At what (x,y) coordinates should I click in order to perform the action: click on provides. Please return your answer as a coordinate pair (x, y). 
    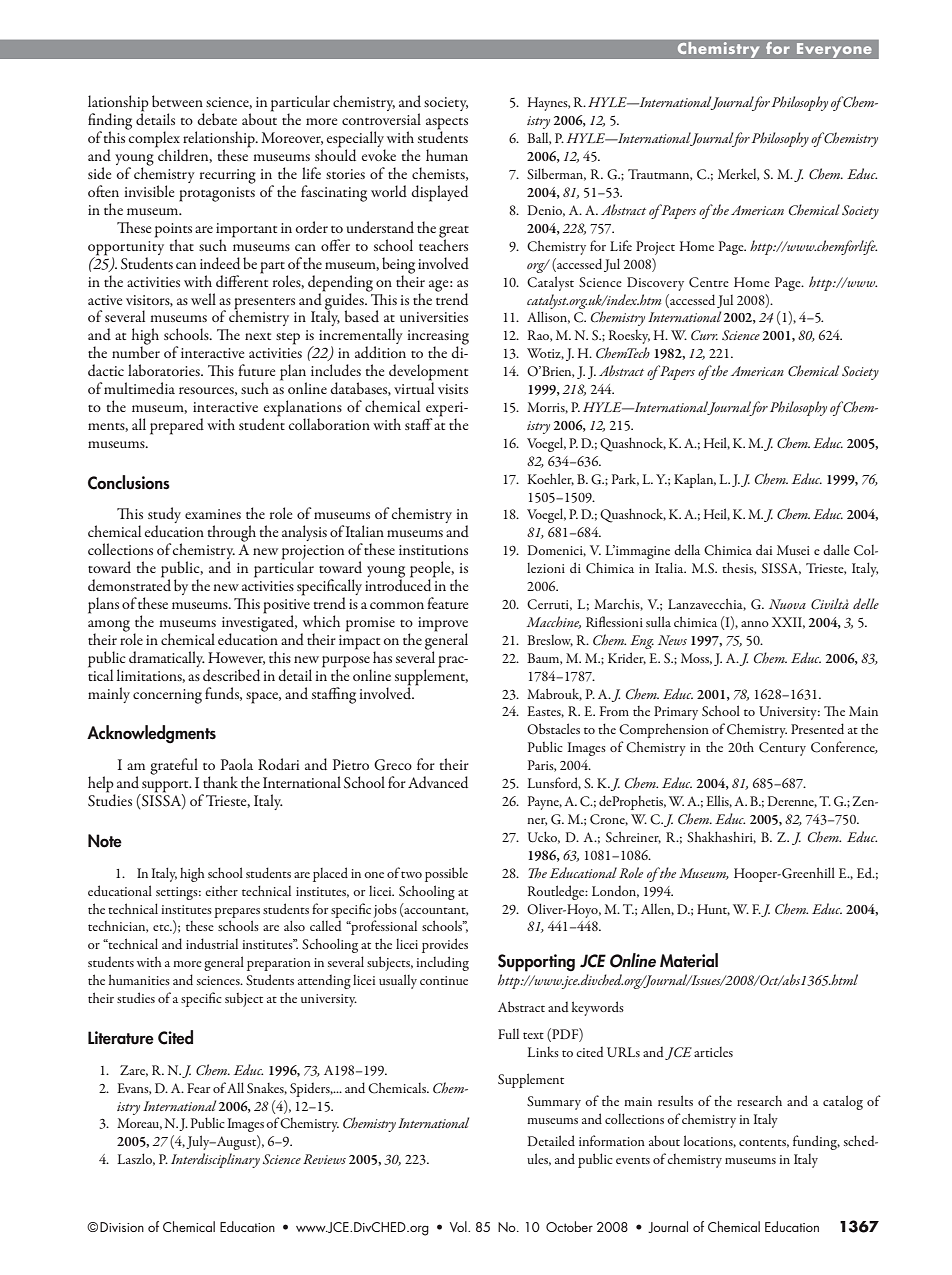
    Looking at the image, I should click on (445, 945).
